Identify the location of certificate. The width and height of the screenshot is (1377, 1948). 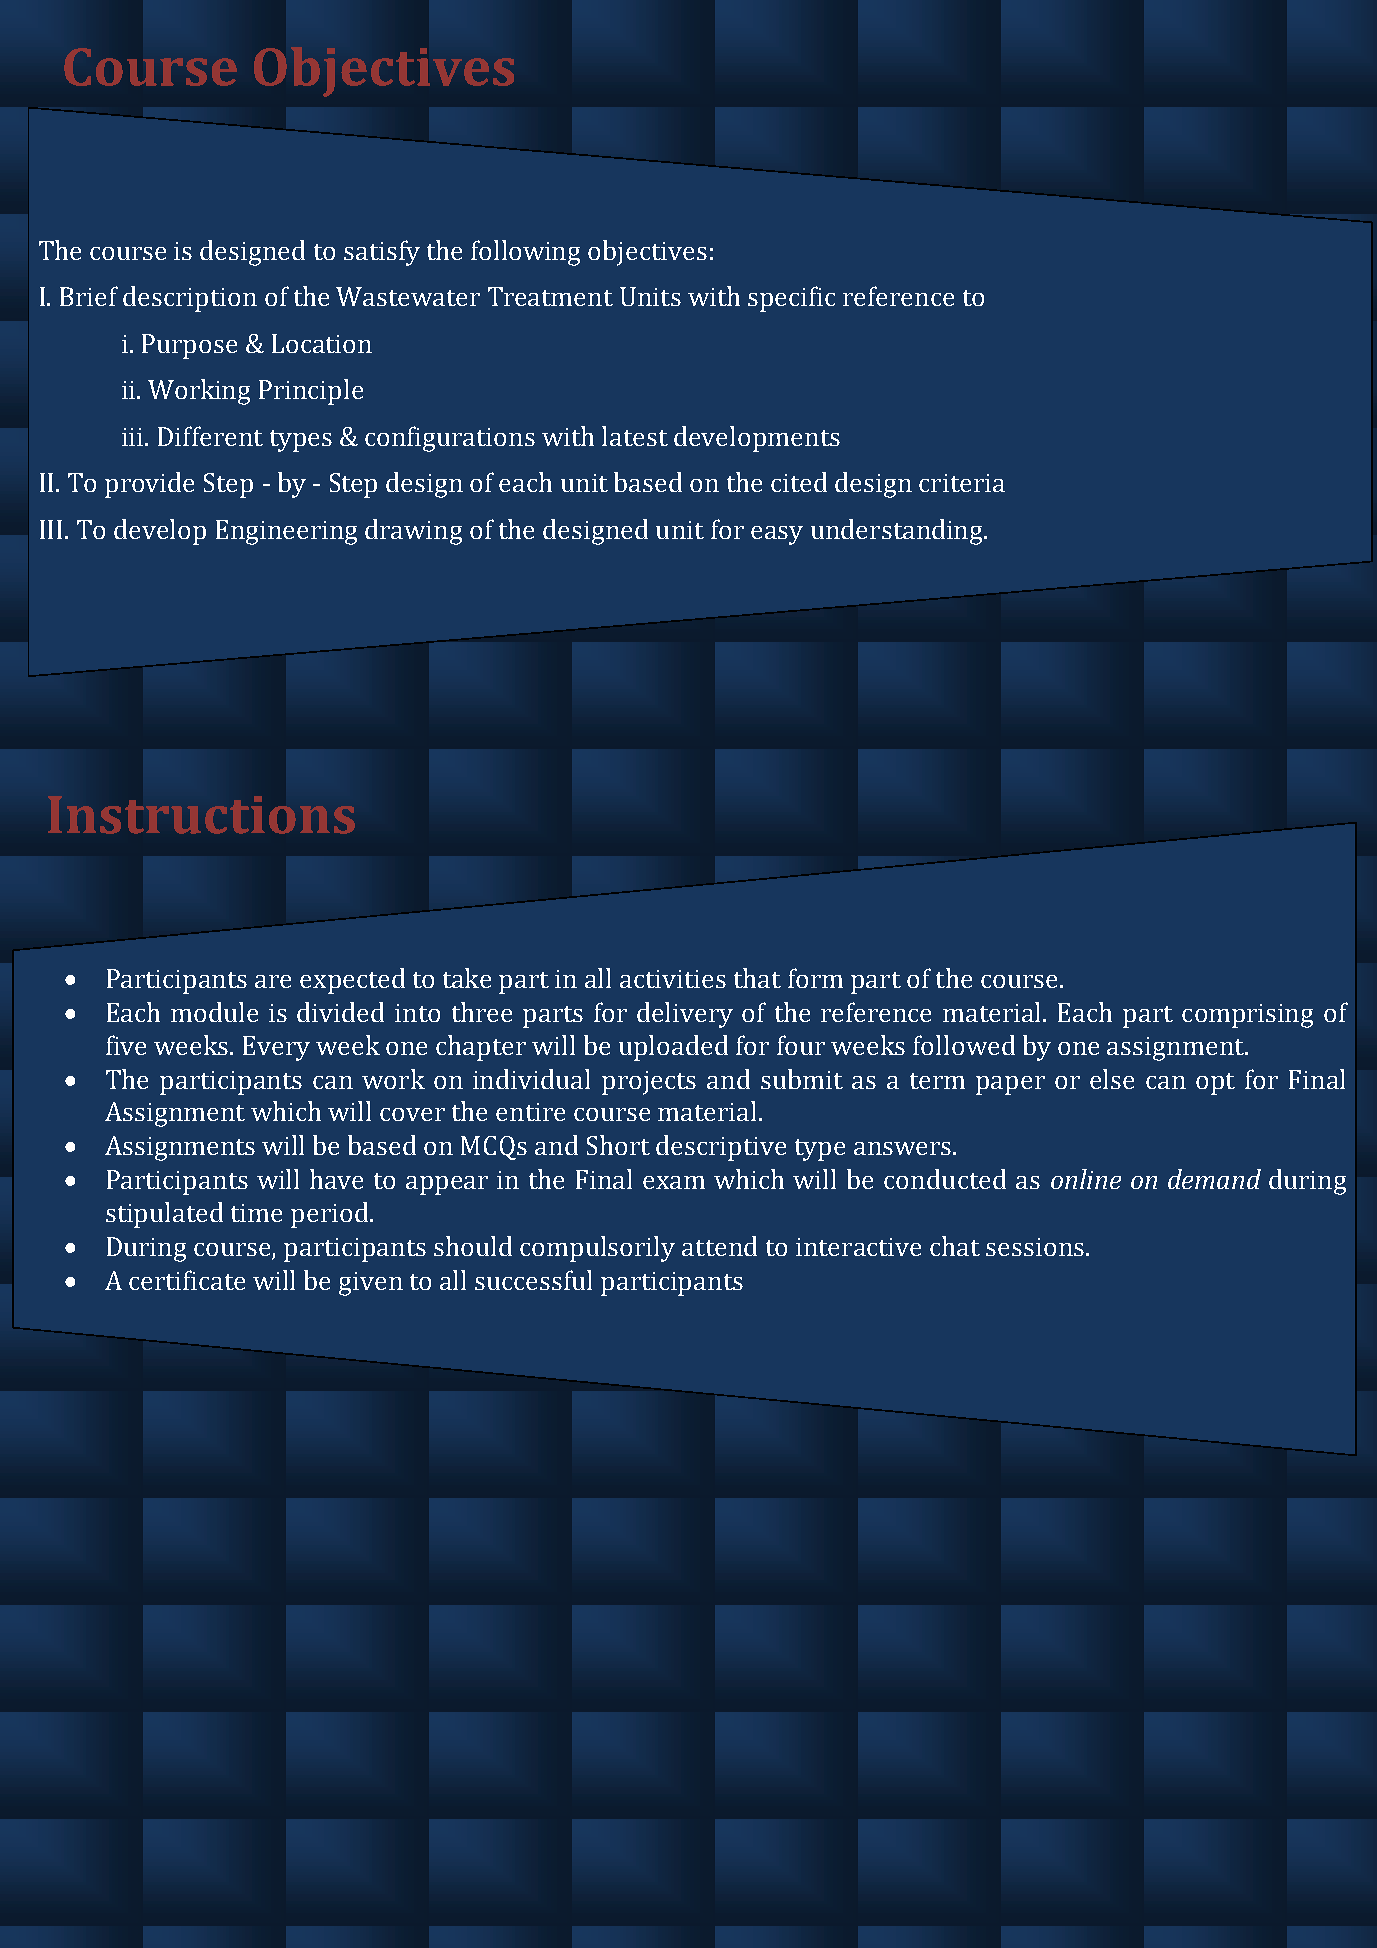
(187, 1280).
